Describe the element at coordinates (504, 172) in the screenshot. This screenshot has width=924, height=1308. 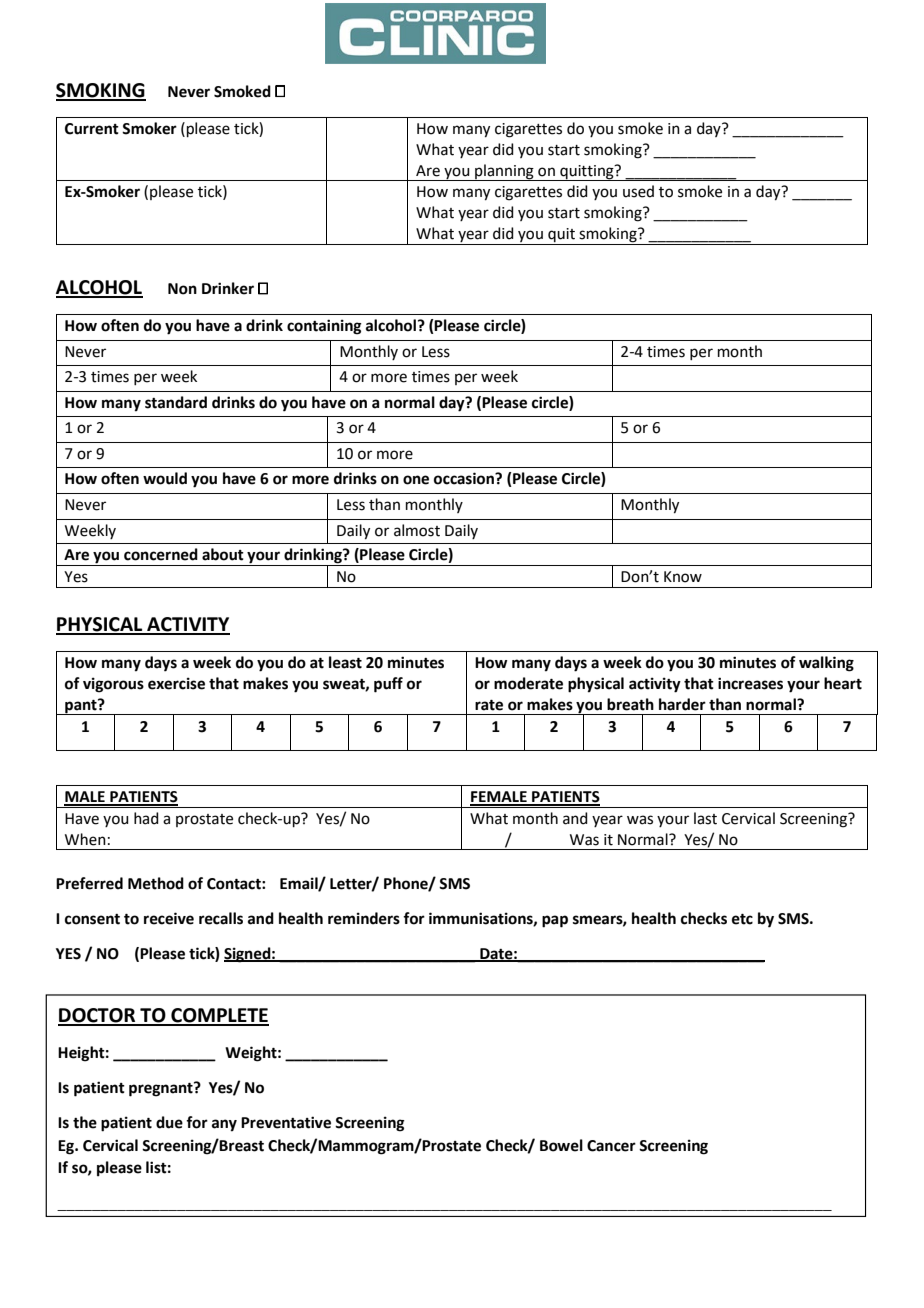
I see `planning` at that location.
